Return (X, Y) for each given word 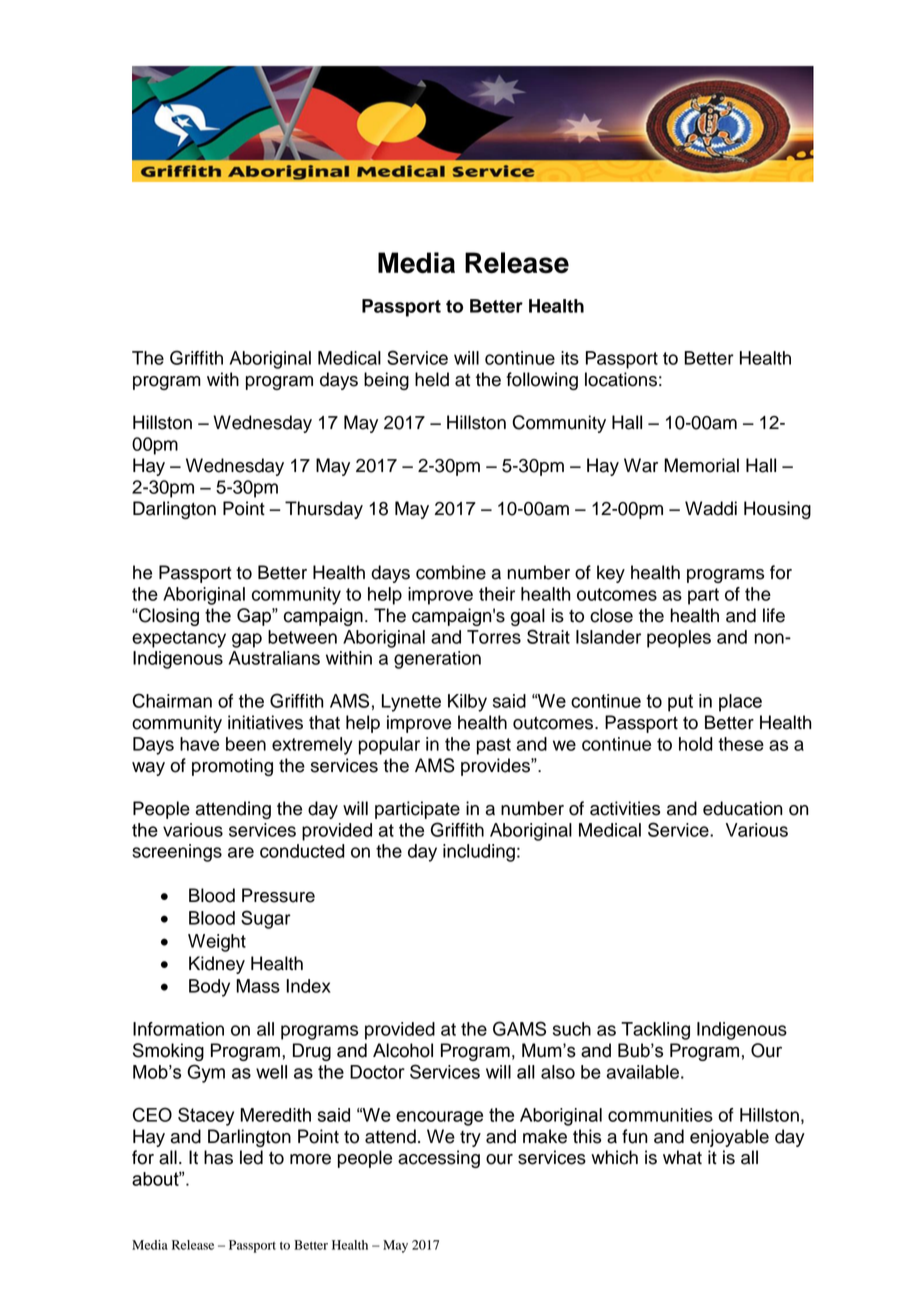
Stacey (206, 1116)
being (386, 381)
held (432, 379)
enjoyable (729, 1138)
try (470, 1139)
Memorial (701, 465)
